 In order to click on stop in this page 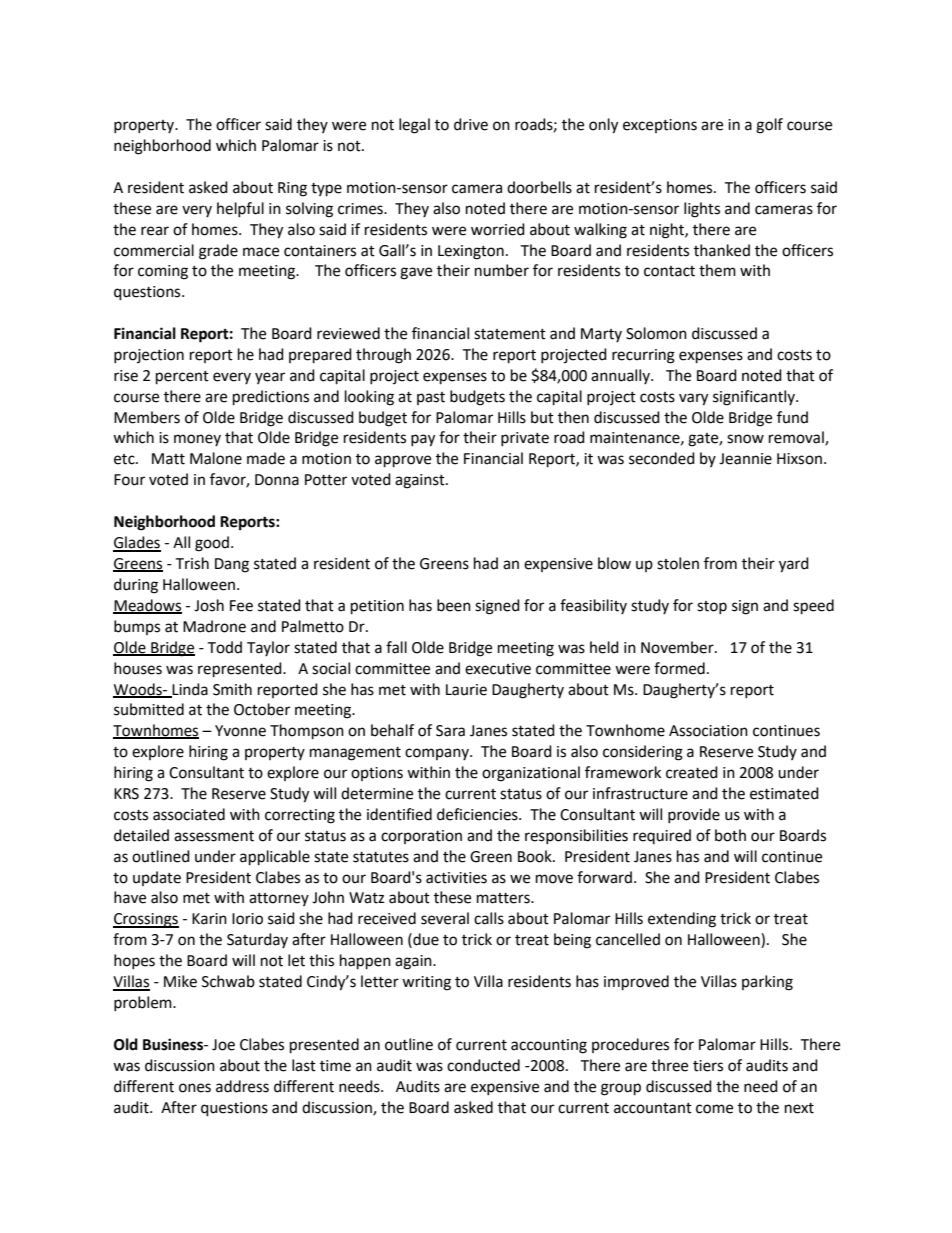, I will do `click(712, 607)`.
